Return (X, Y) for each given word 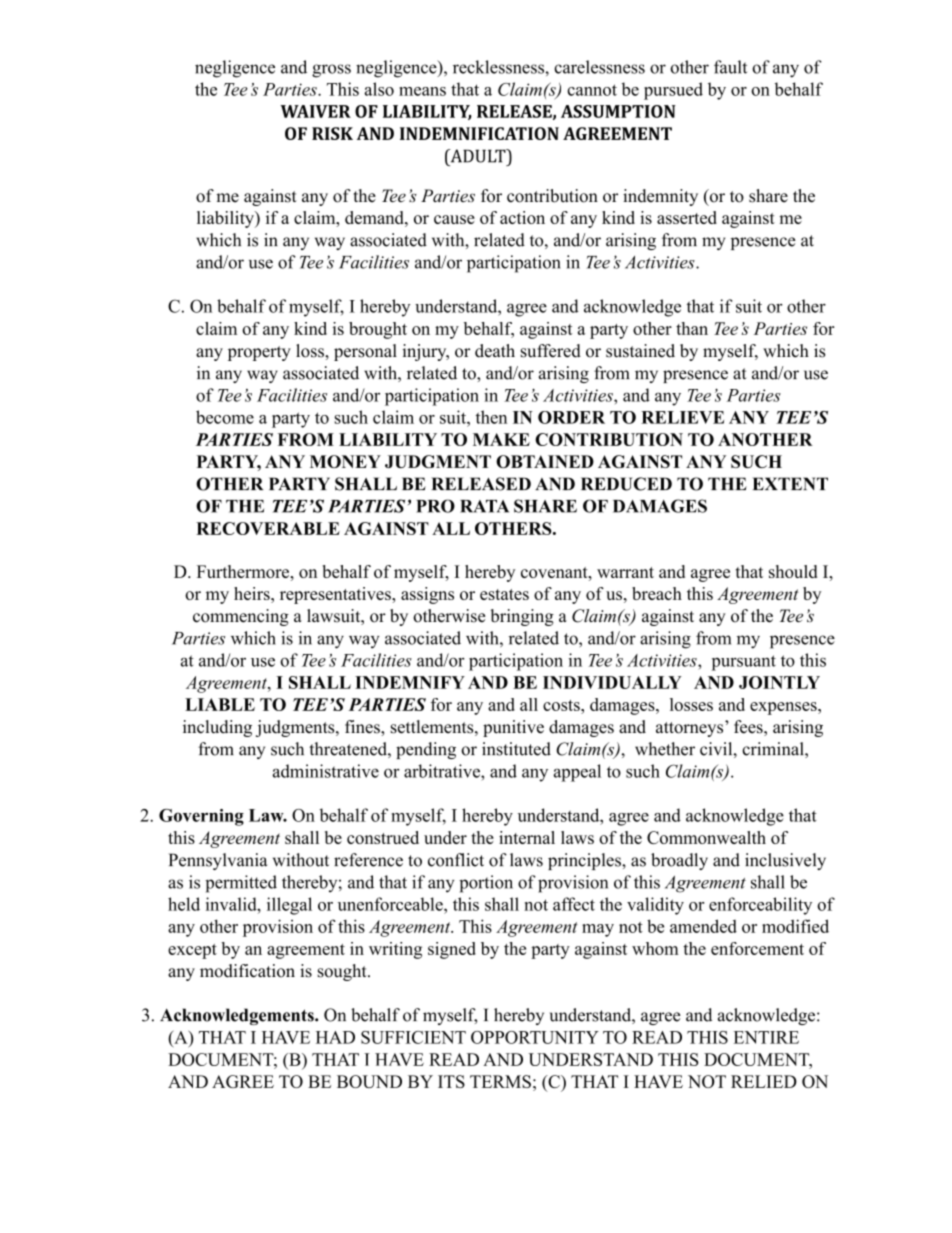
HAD (335, 1037)
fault (730, 67)
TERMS (500, 1081)
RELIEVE (682, 417)
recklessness (499, 67)
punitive (513, 728)
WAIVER (316, 111)
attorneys (689, 729)
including (217, 728)
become (225, 417)
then (491, 417)
